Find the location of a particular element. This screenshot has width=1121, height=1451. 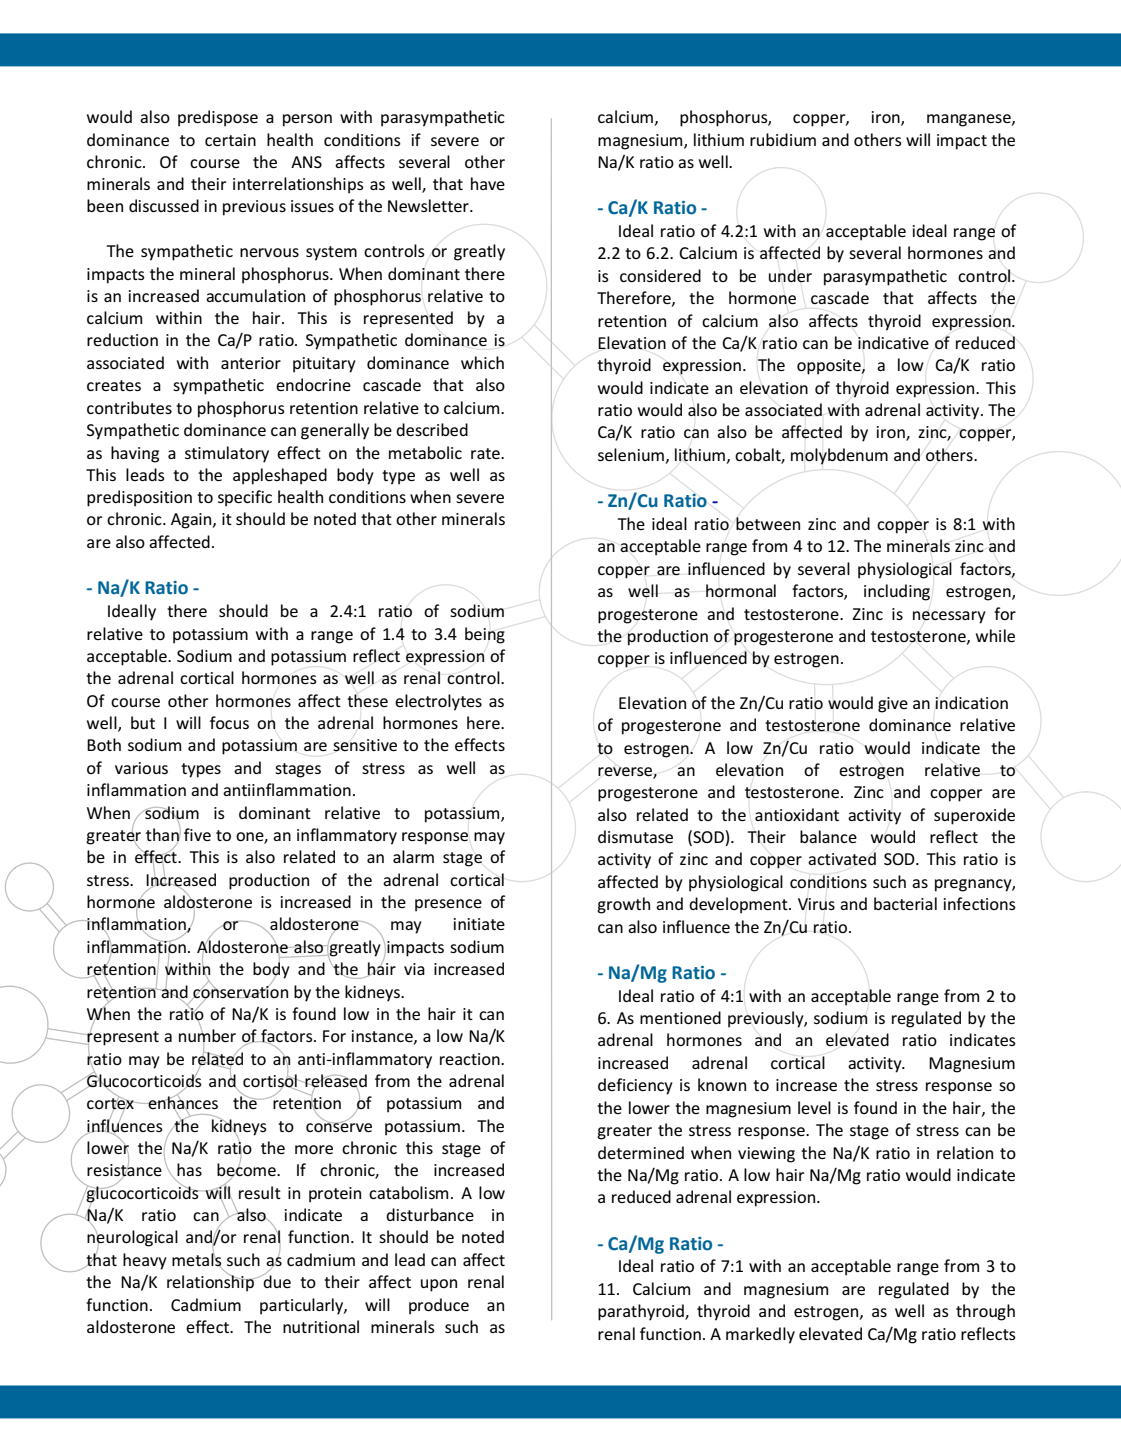

focus is located at coordinates (229, 722).
